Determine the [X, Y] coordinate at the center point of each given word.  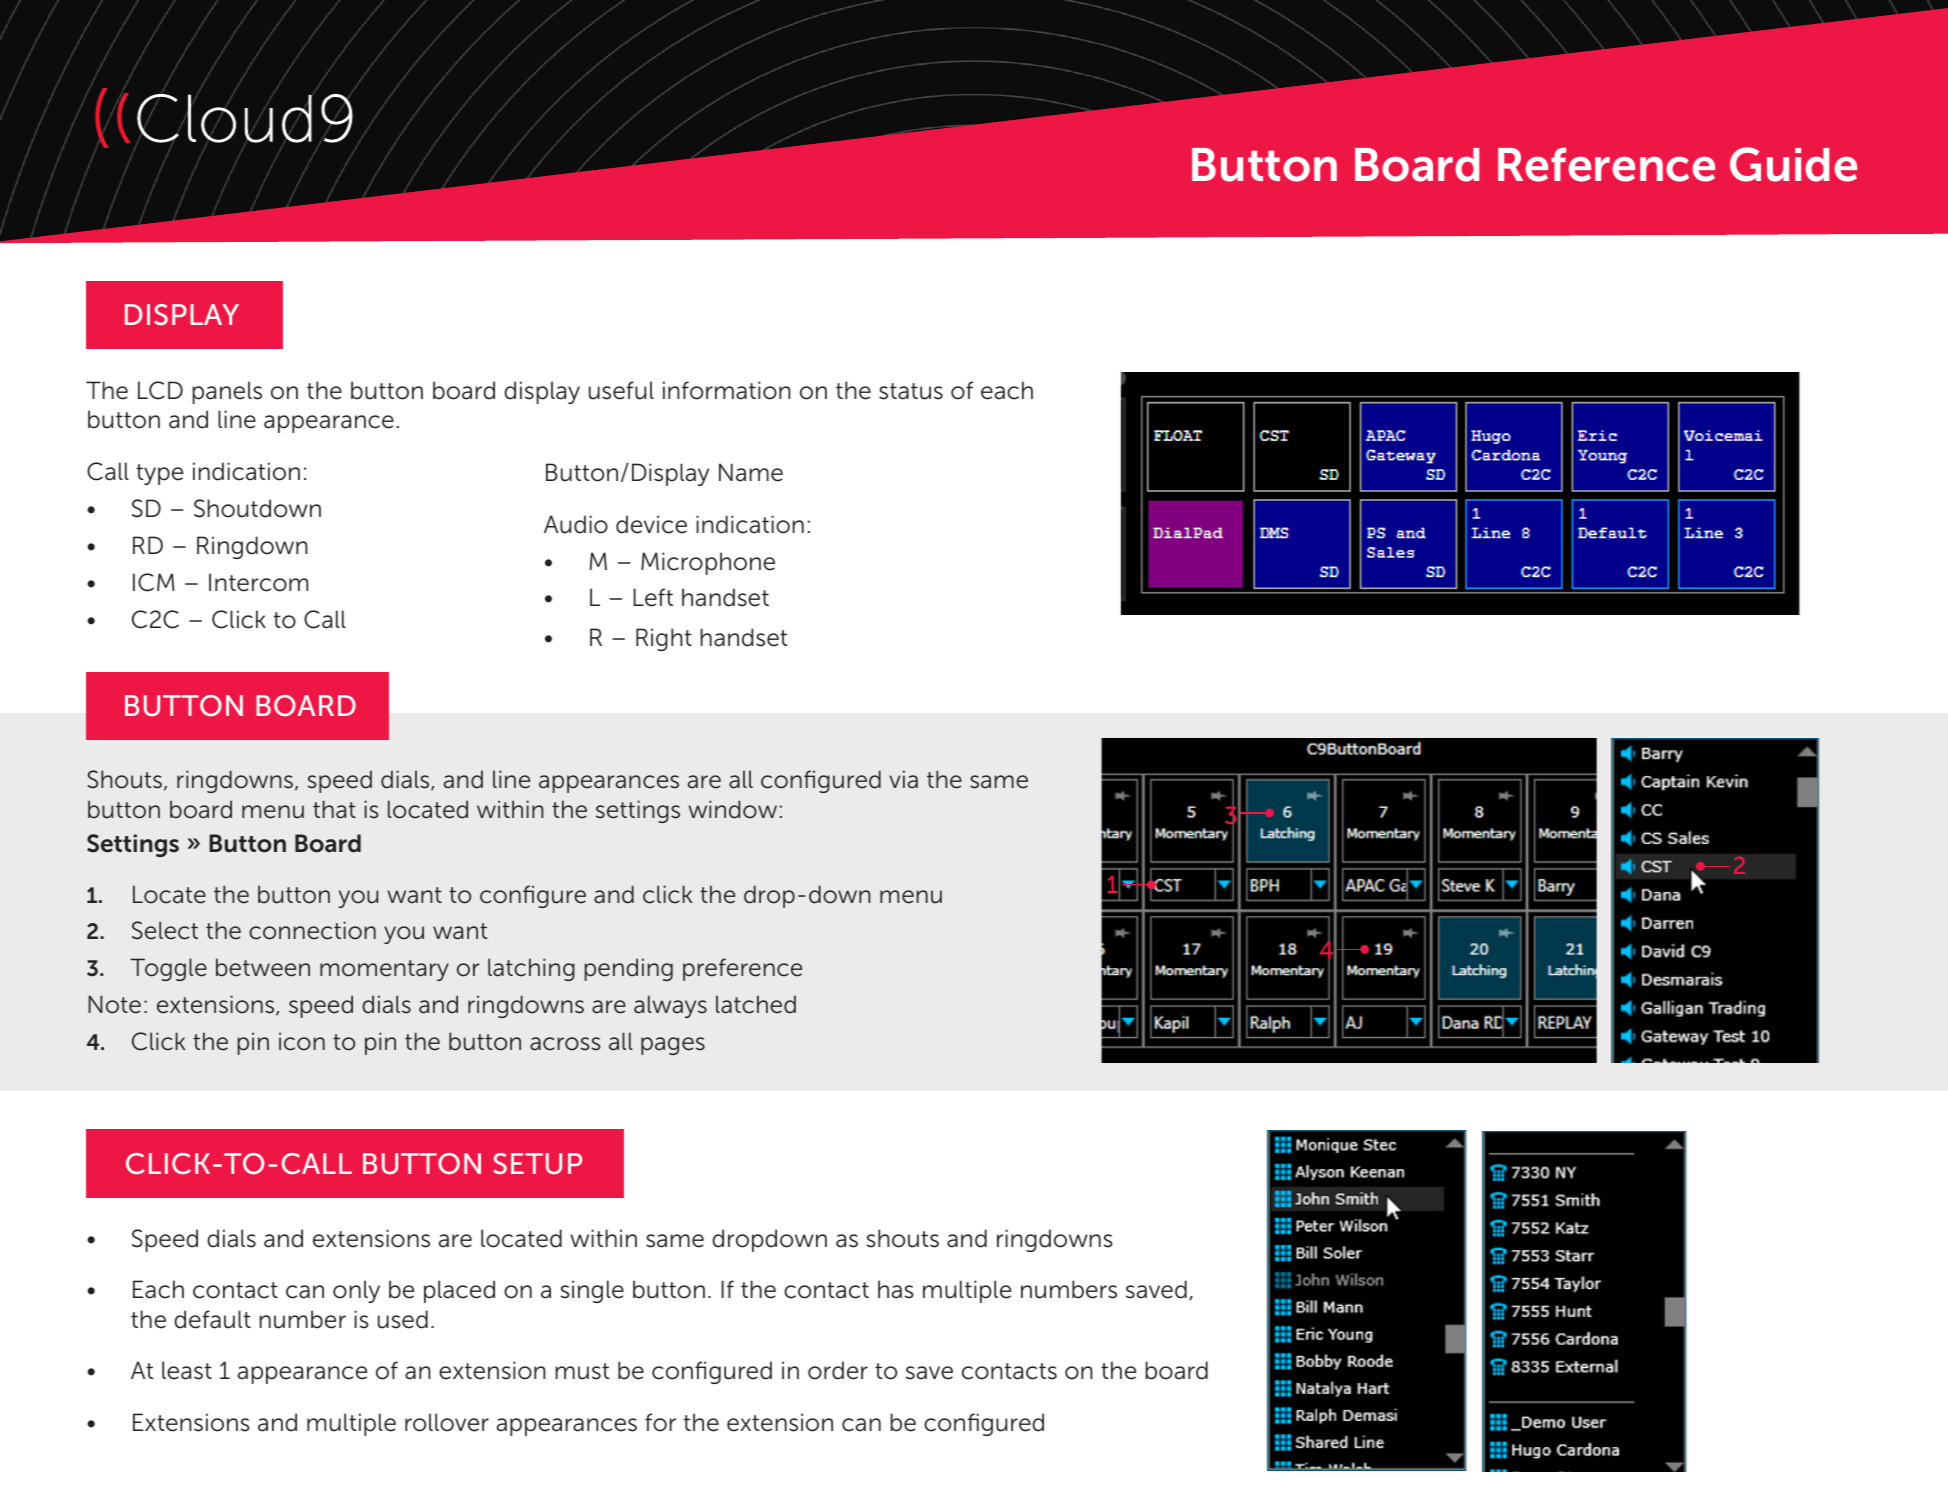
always [670, 1006]
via [903, 779]
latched [756, 1004]
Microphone [708, 563]
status [911, 391]
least [187, 1370]
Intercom [258, 582]
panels [227, 392]
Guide [1793, 164]
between [263, 967]
